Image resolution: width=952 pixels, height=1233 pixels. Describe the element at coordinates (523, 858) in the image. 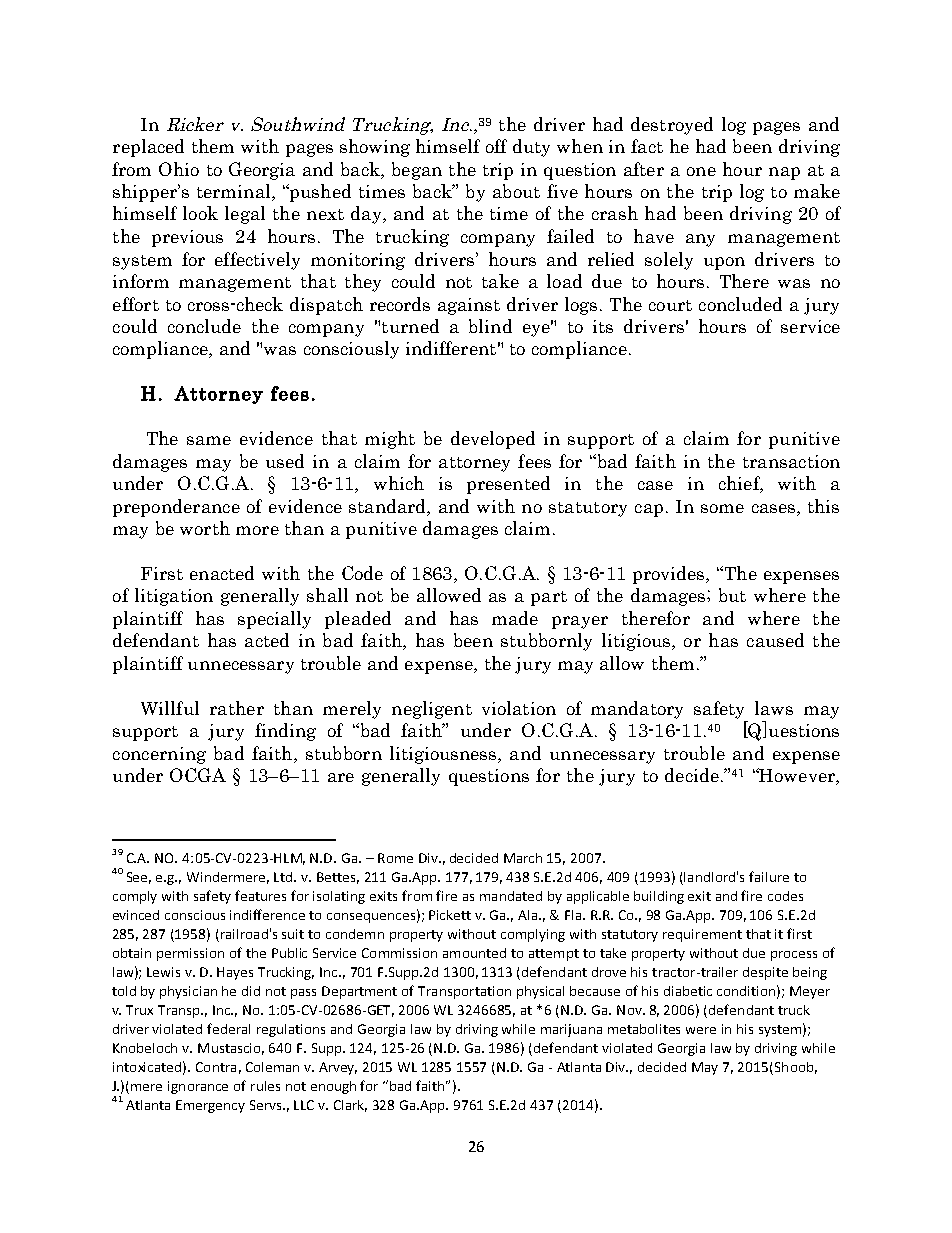

I see `March` at that location.
